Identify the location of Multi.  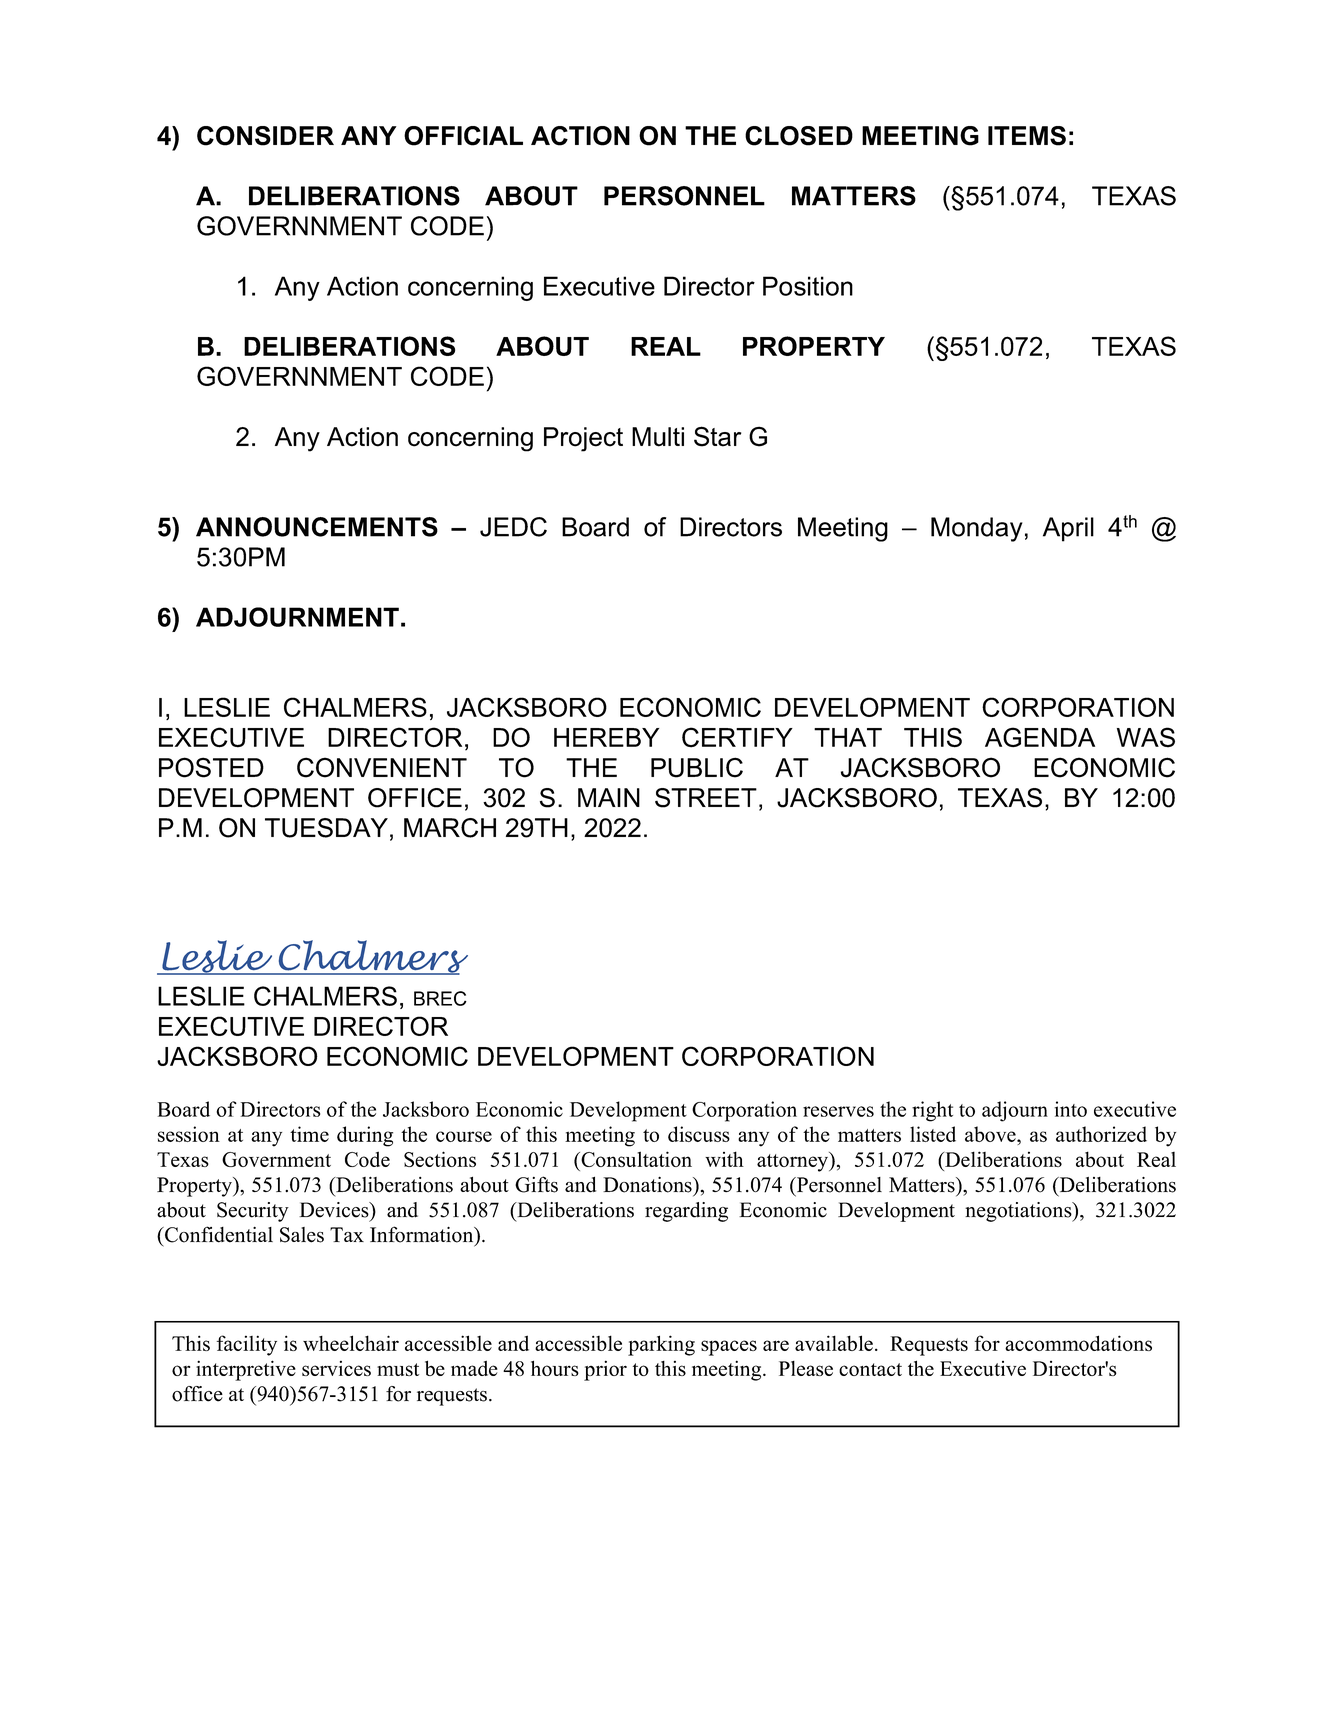
(658, 437).
